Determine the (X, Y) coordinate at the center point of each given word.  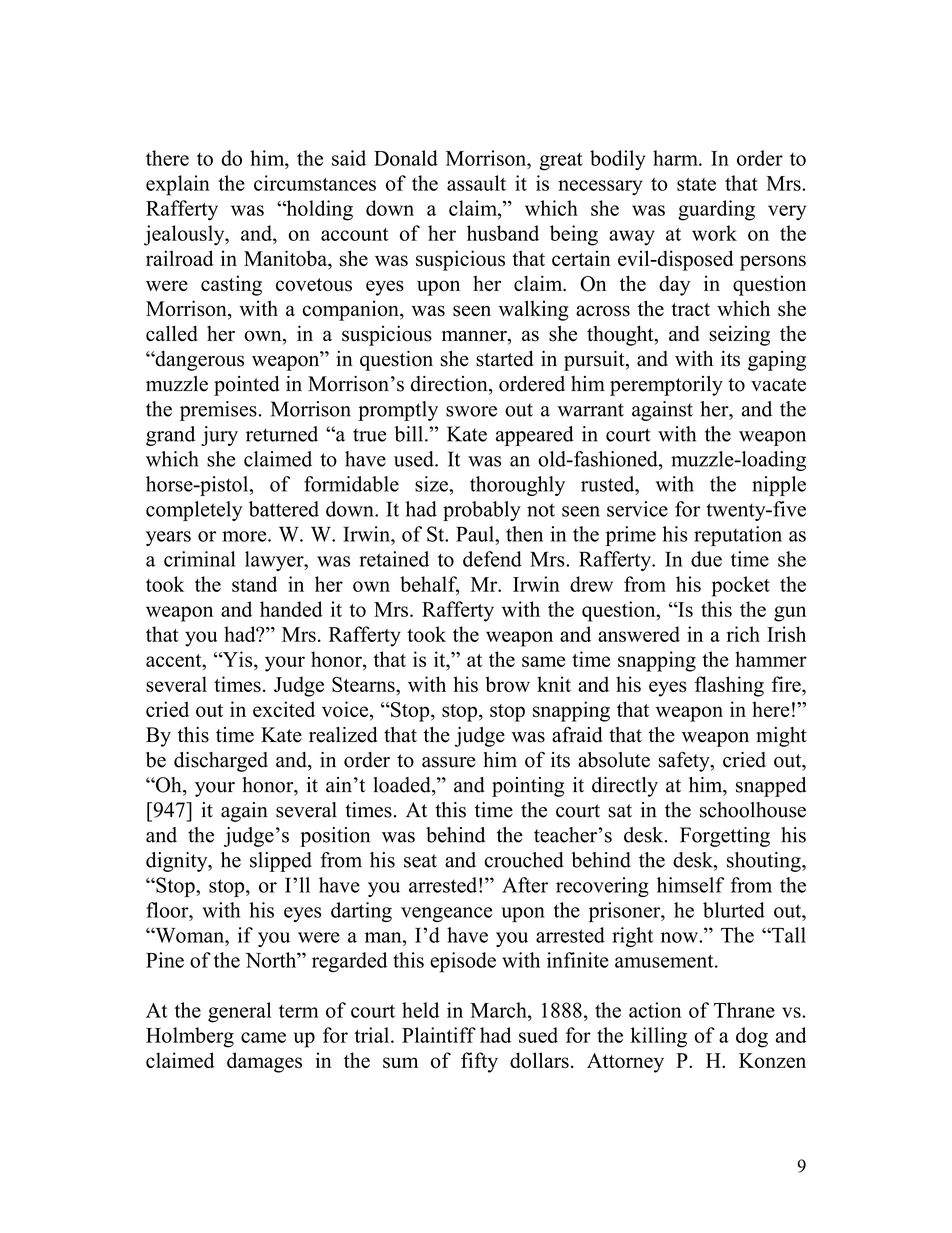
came (263, 1037)
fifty (479, 1062)
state (696, 184)
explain (178, 185)
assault (476, 183)
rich (743, 634)
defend (492, 559)
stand (254, 584)
